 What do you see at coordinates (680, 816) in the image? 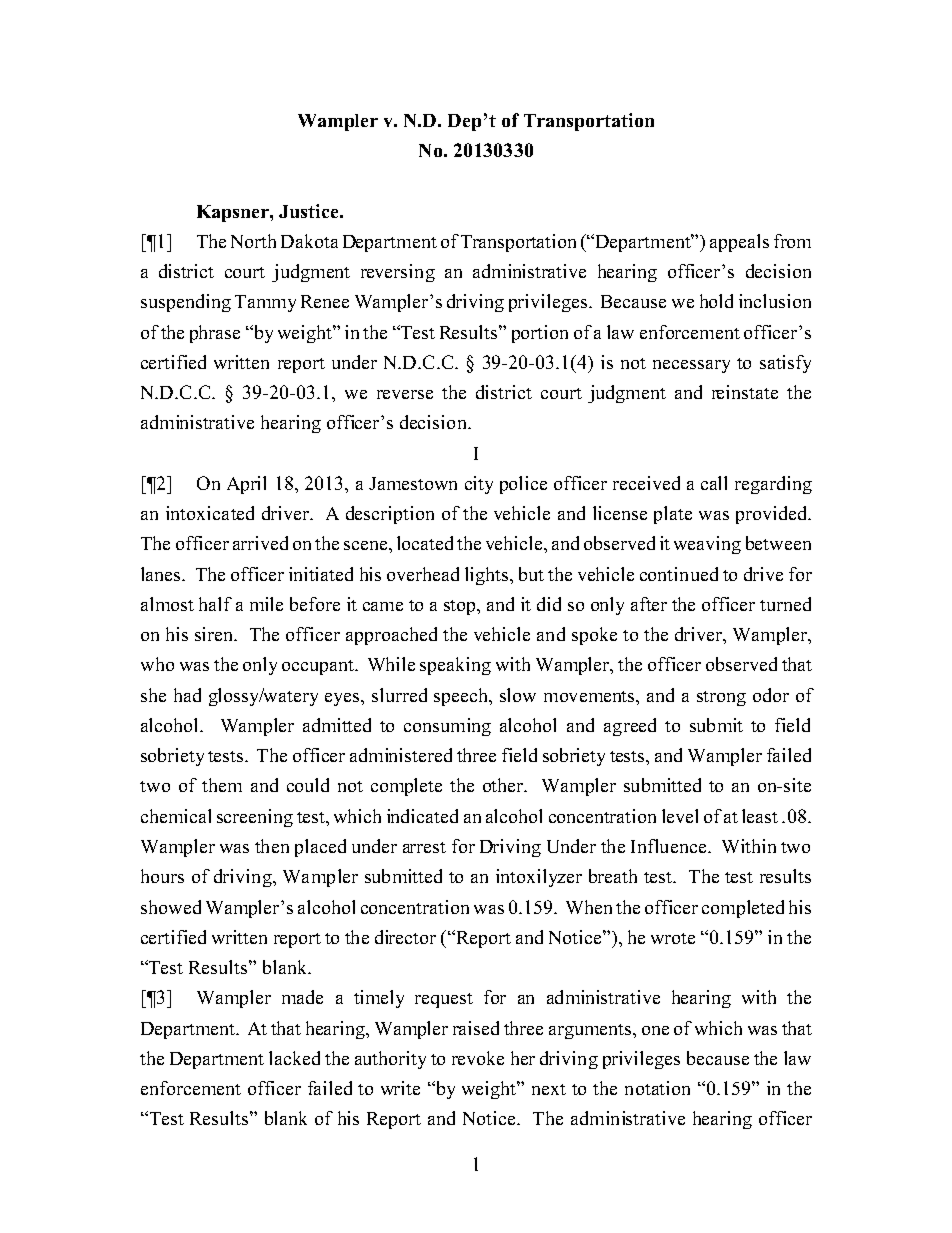
I see `level` at bounding box center [680, 816].
